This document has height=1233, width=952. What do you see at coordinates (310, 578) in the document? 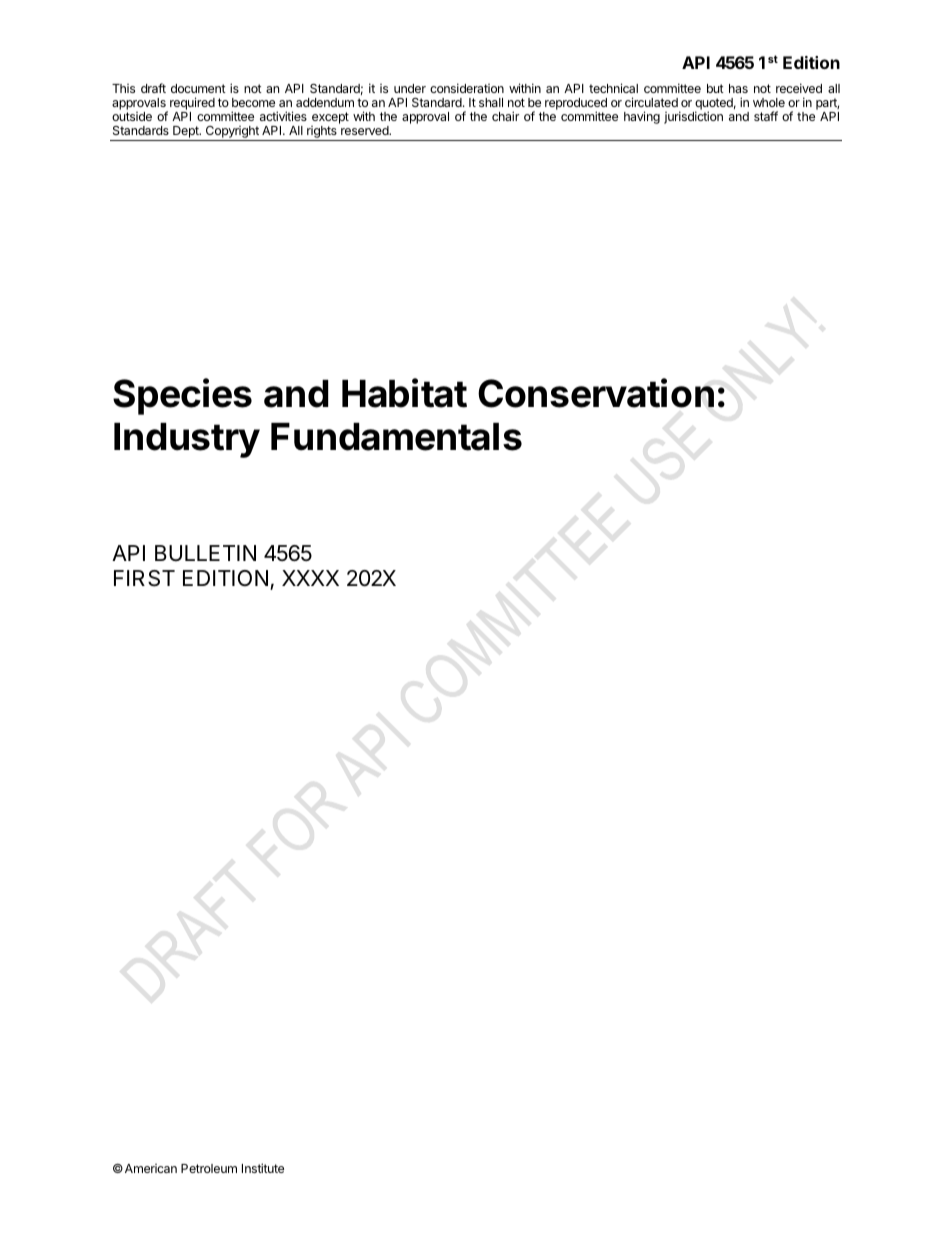
I see `XXXX` at bounding box center [310, 578].
